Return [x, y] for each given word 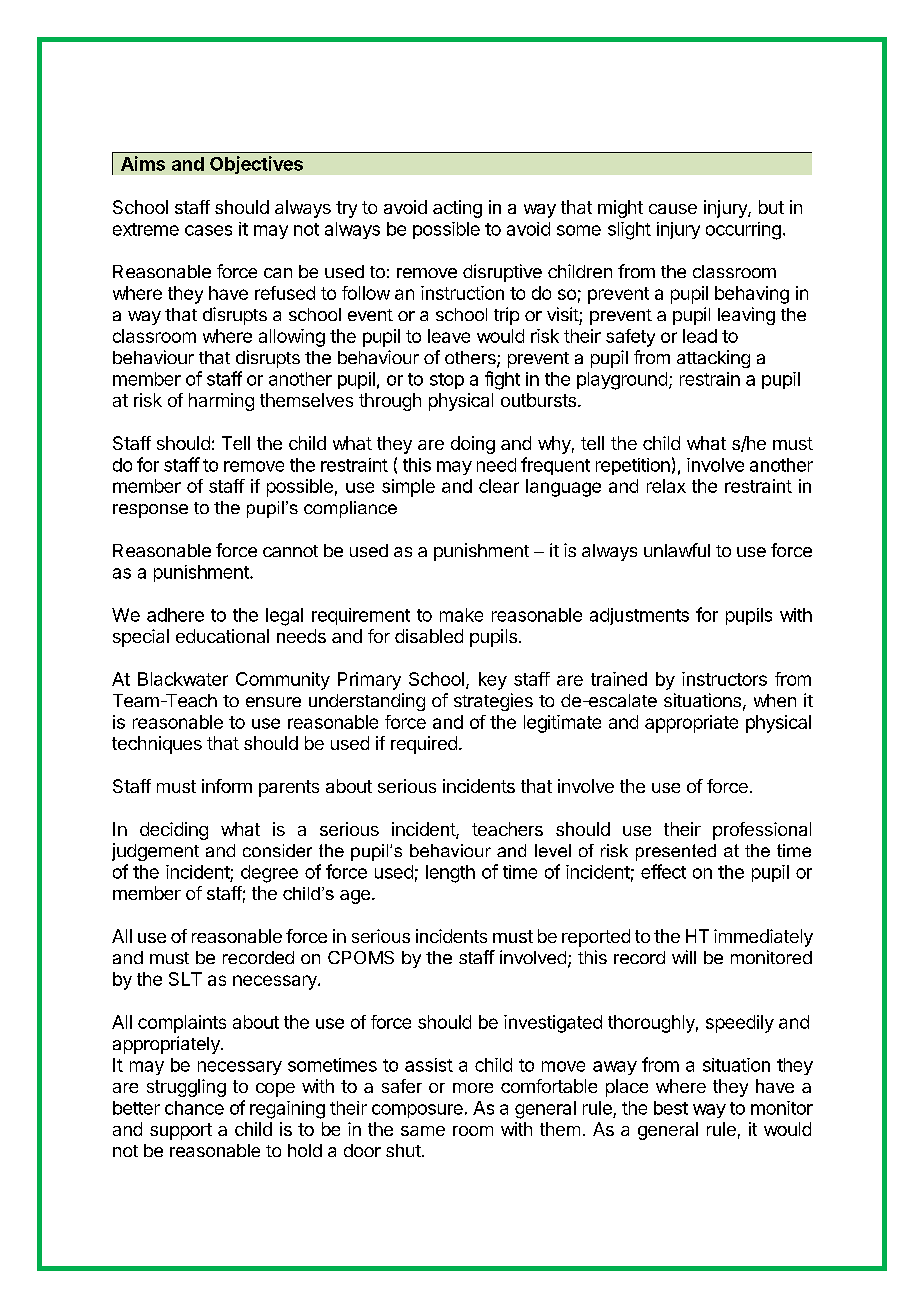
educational [222, 636]
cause [673, 209]
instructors [724, 679]
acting [457, 209]
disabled [429, 636]
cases [208, 230]
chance [194, 1108]
